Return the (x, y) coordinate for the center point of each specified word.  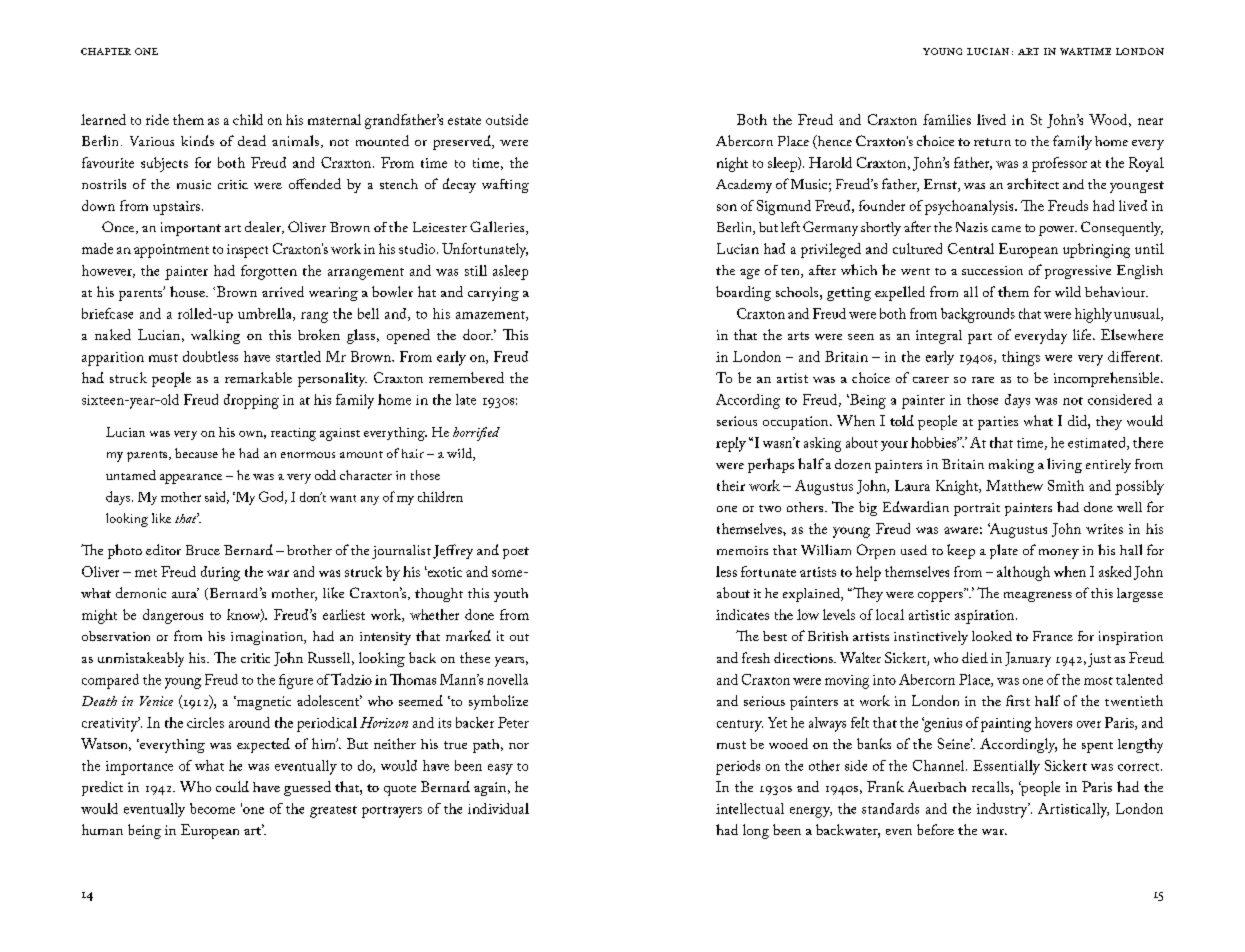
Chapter (106, 51)
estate (464, 121)
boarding (743, 293)
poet (516, 553)
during (220, 573)
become (212, 808)
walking (215, 336)
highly (1093, 315)
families (947, 119)
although (1023, 573)
